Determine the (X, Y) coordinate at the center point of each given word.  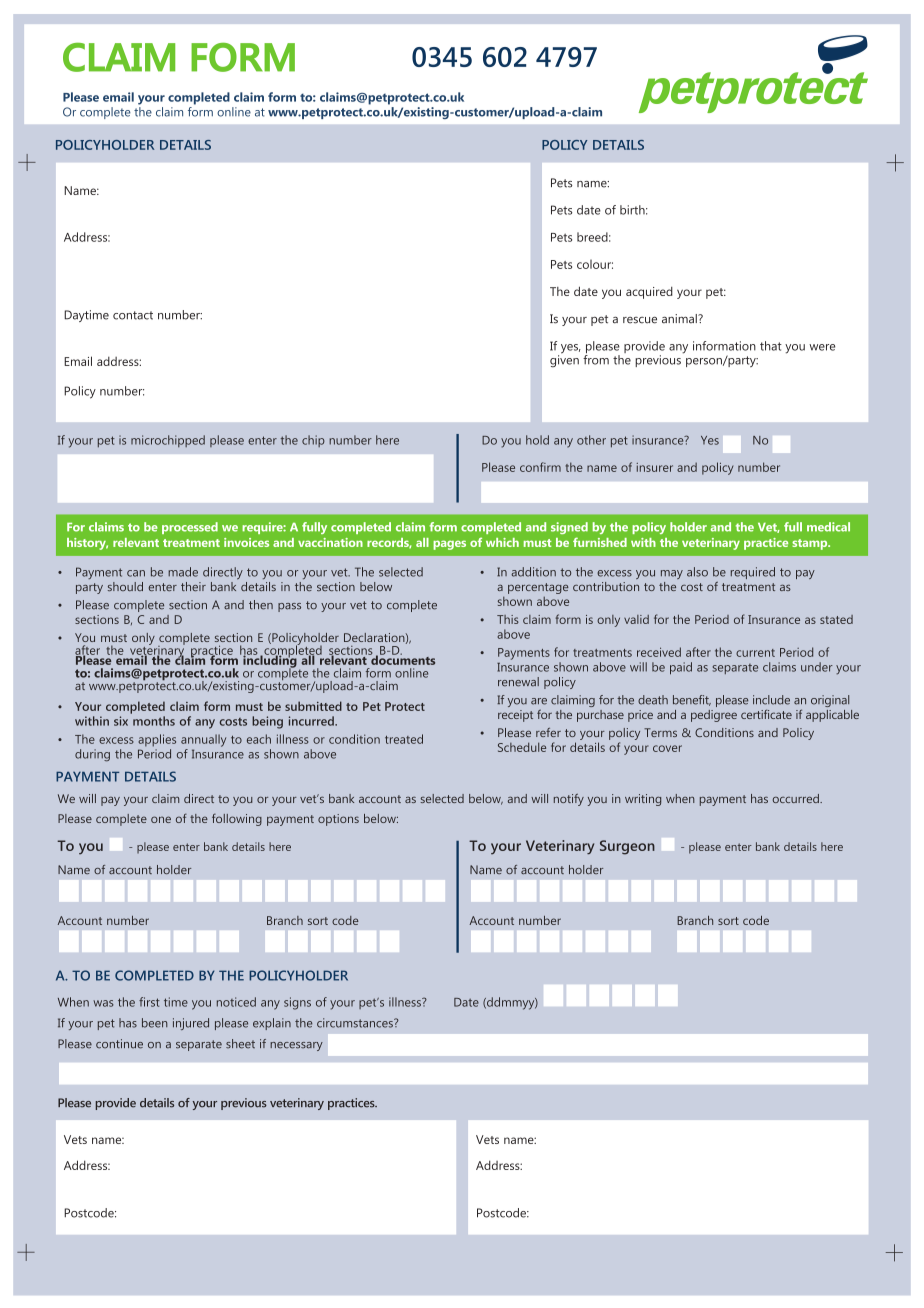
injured (191, 1024)
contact (133, 315)
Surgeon (627, 847)
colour (595, 264)
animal (680, 319)
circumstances (356, 1023)
